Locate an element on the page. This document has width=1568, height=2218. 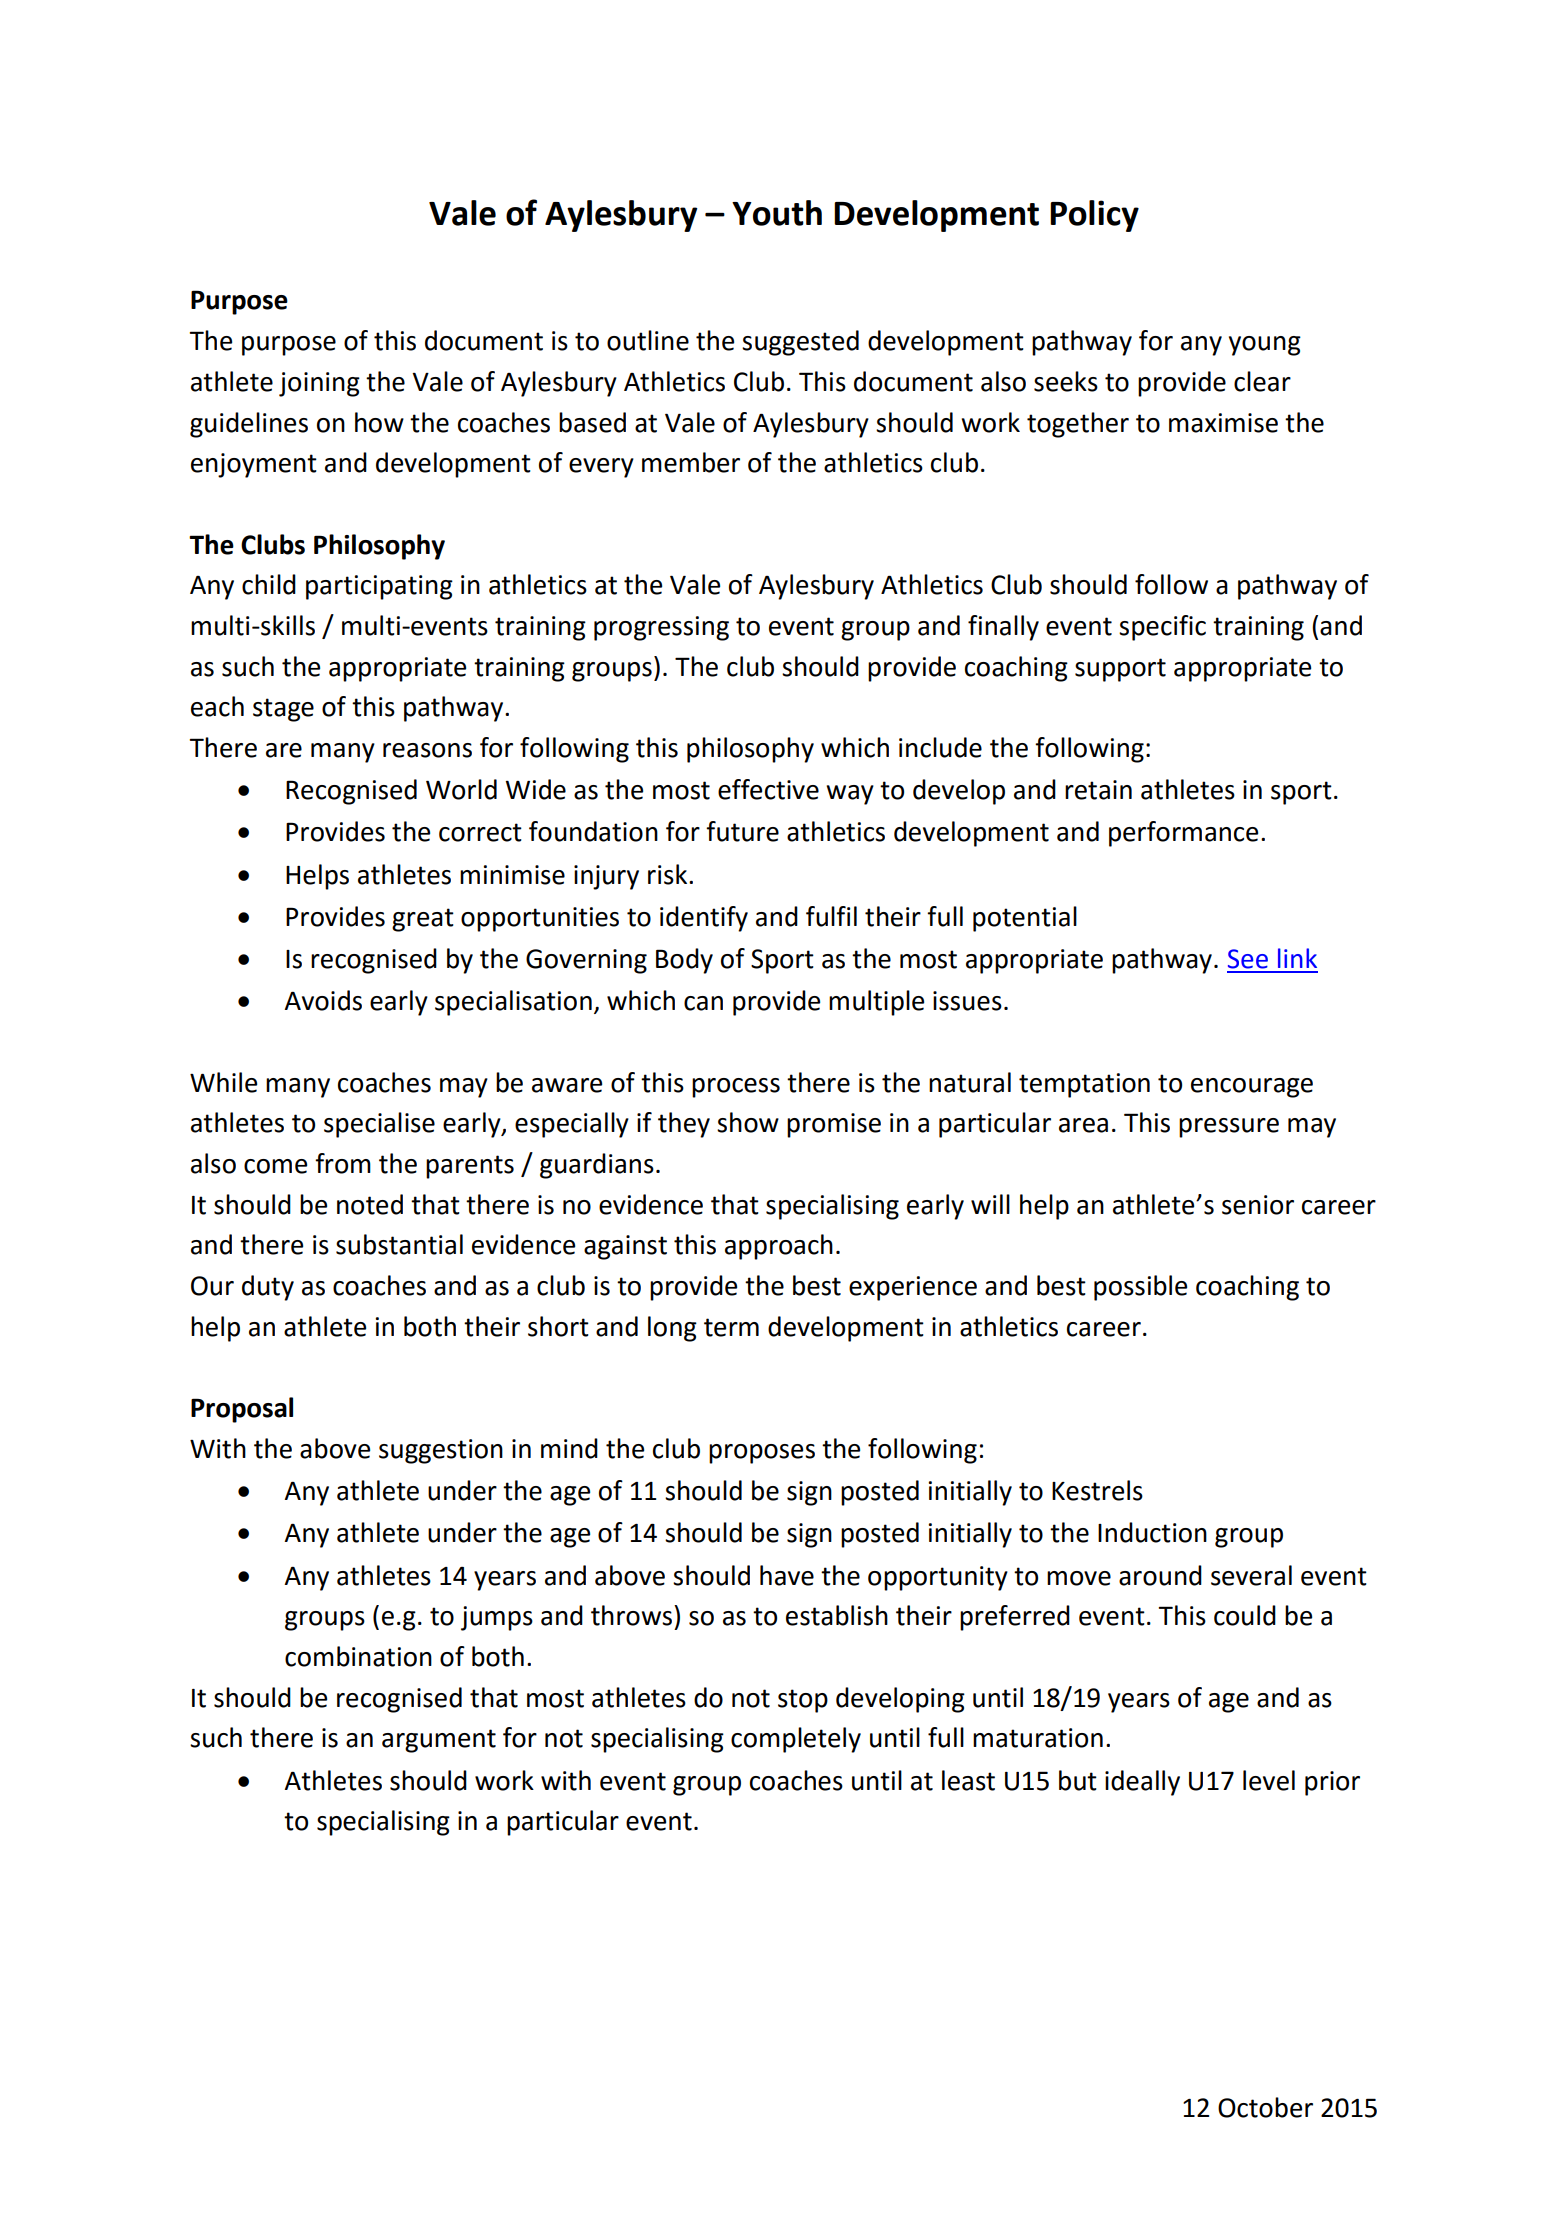
future is located at coordinates (742, 831).
